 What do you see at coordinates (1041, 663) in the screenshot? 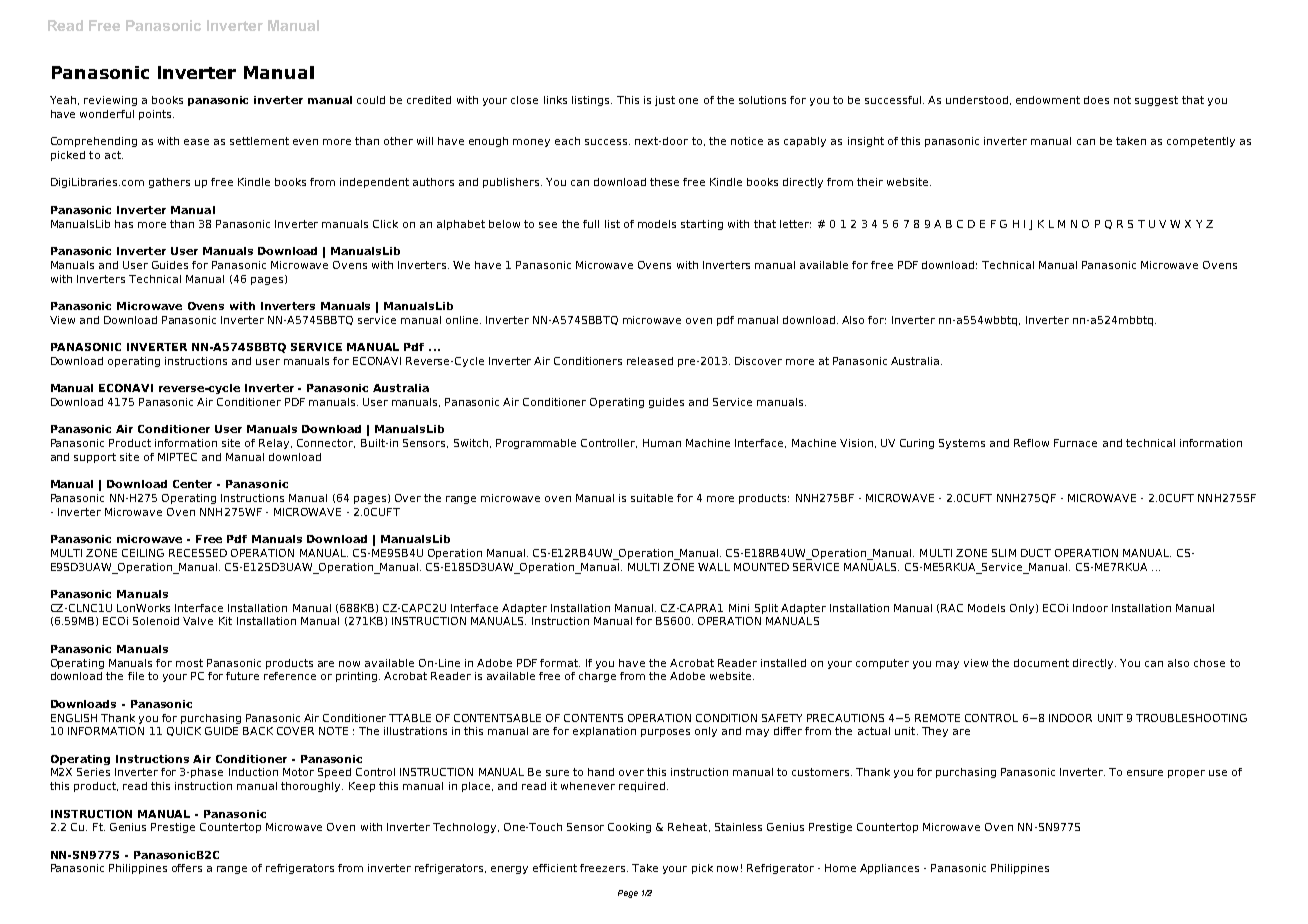
I see `document` at bounding box center [1041, 663].
